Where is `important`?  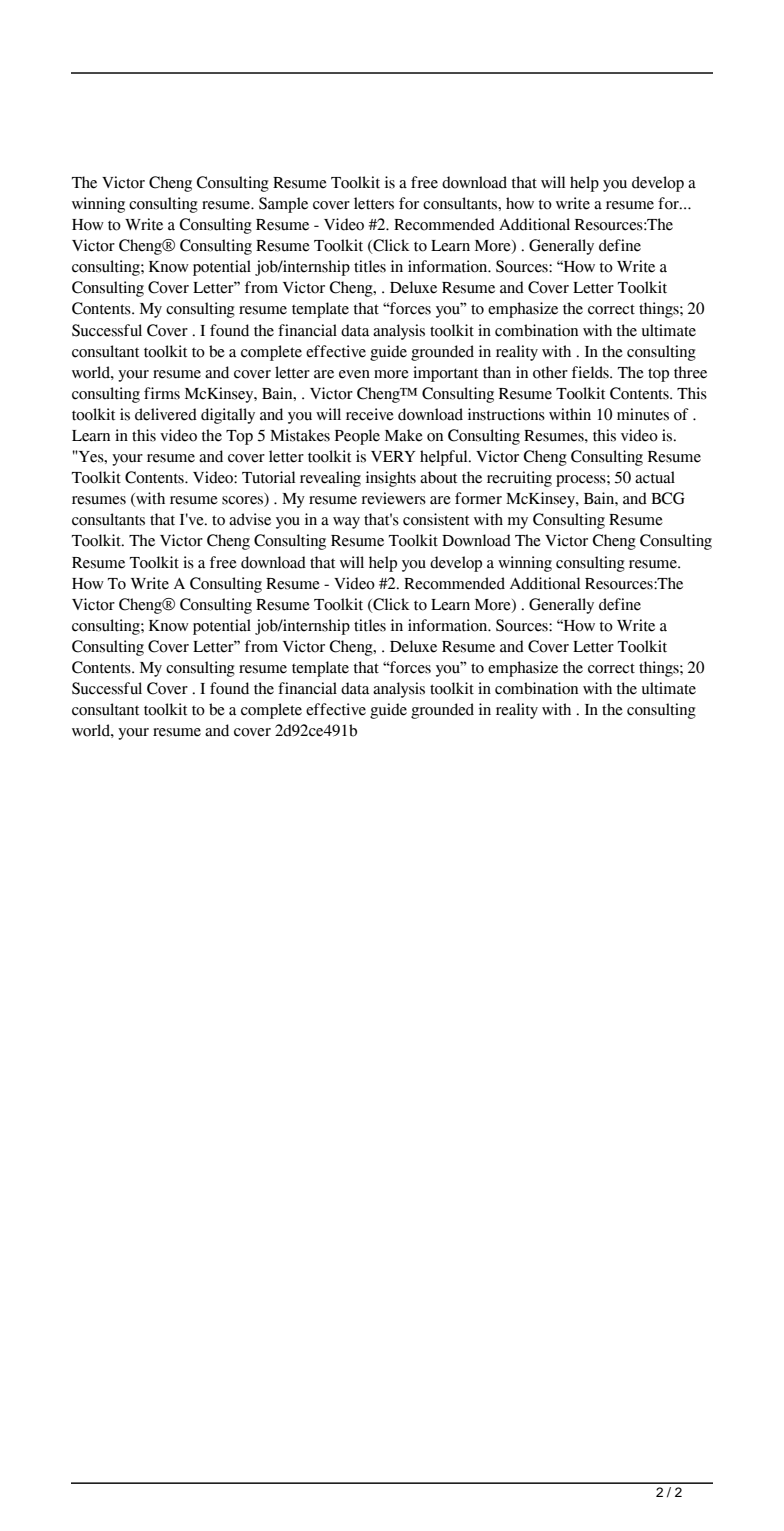 important is located at coordinates (445, 374).
